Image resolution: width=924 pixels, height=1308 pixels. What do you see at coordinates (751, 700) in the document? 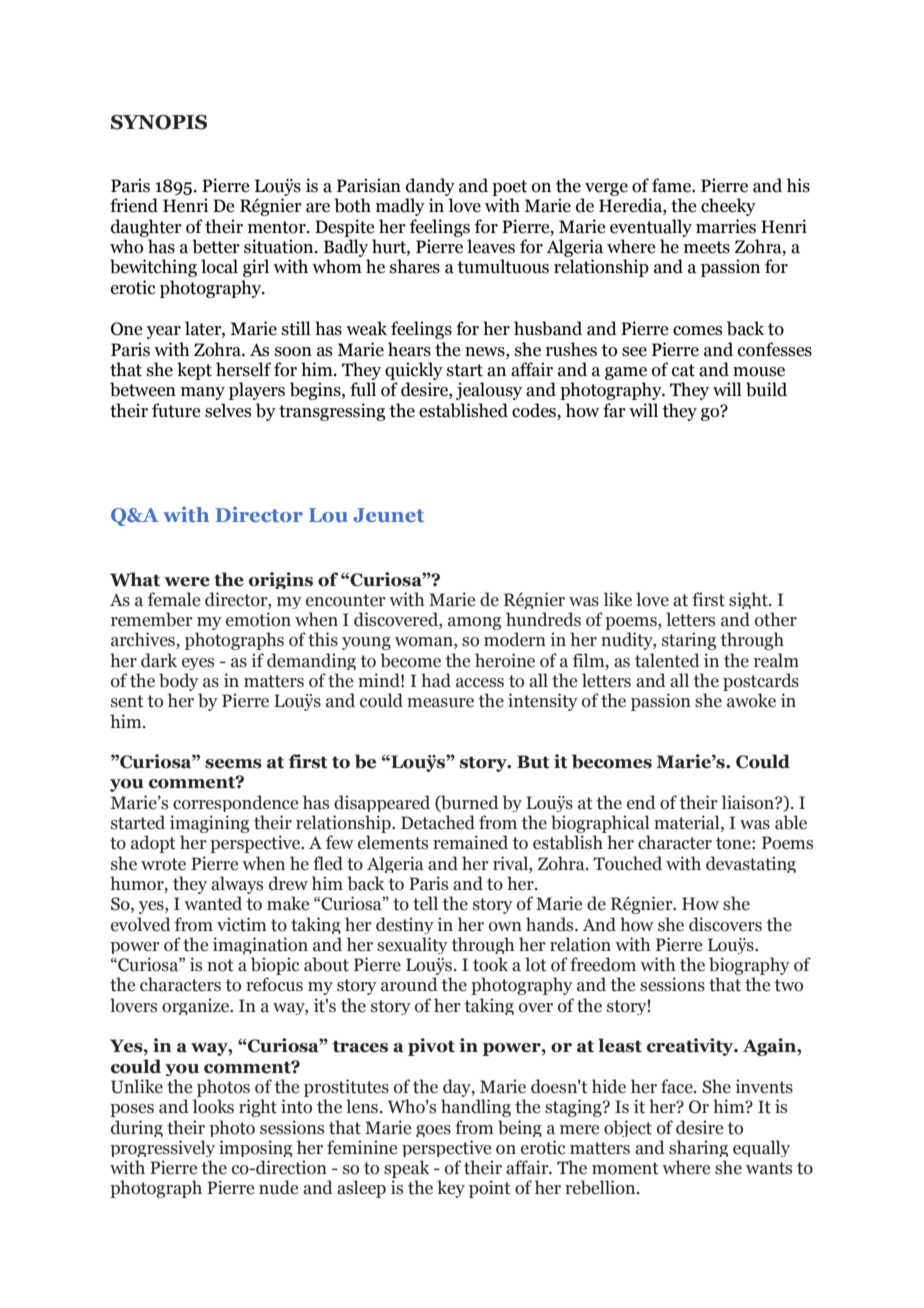
I see `awoke` at bounding box center [751, 700].
